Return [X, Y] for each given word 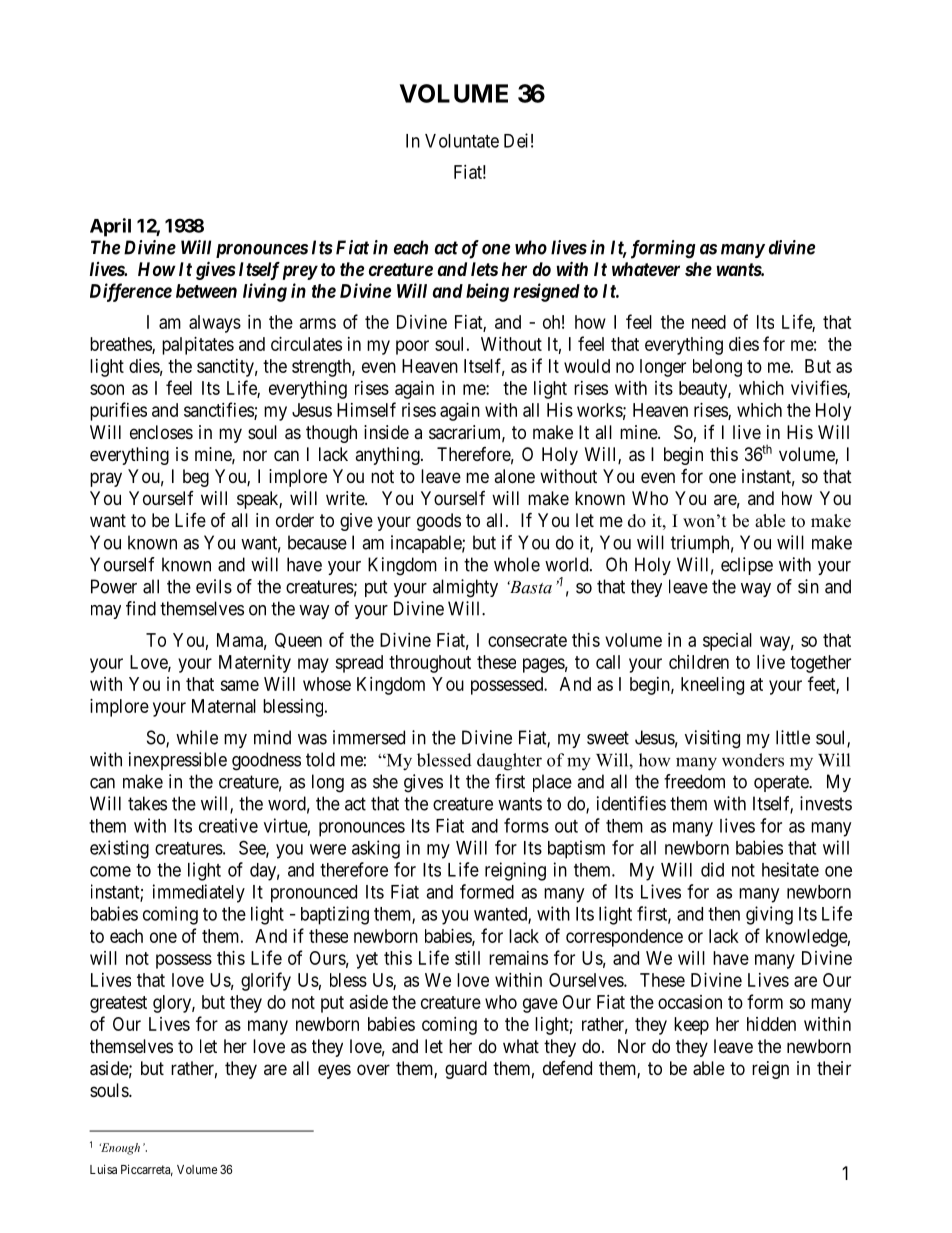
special [727, 642]
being [487, 292]
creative [228, 825]
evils [214, 586]
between [206, 291]
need [709, 322]
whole [517, 564]
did [712, 869]
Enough [119, 1149]
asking [376, 849]
